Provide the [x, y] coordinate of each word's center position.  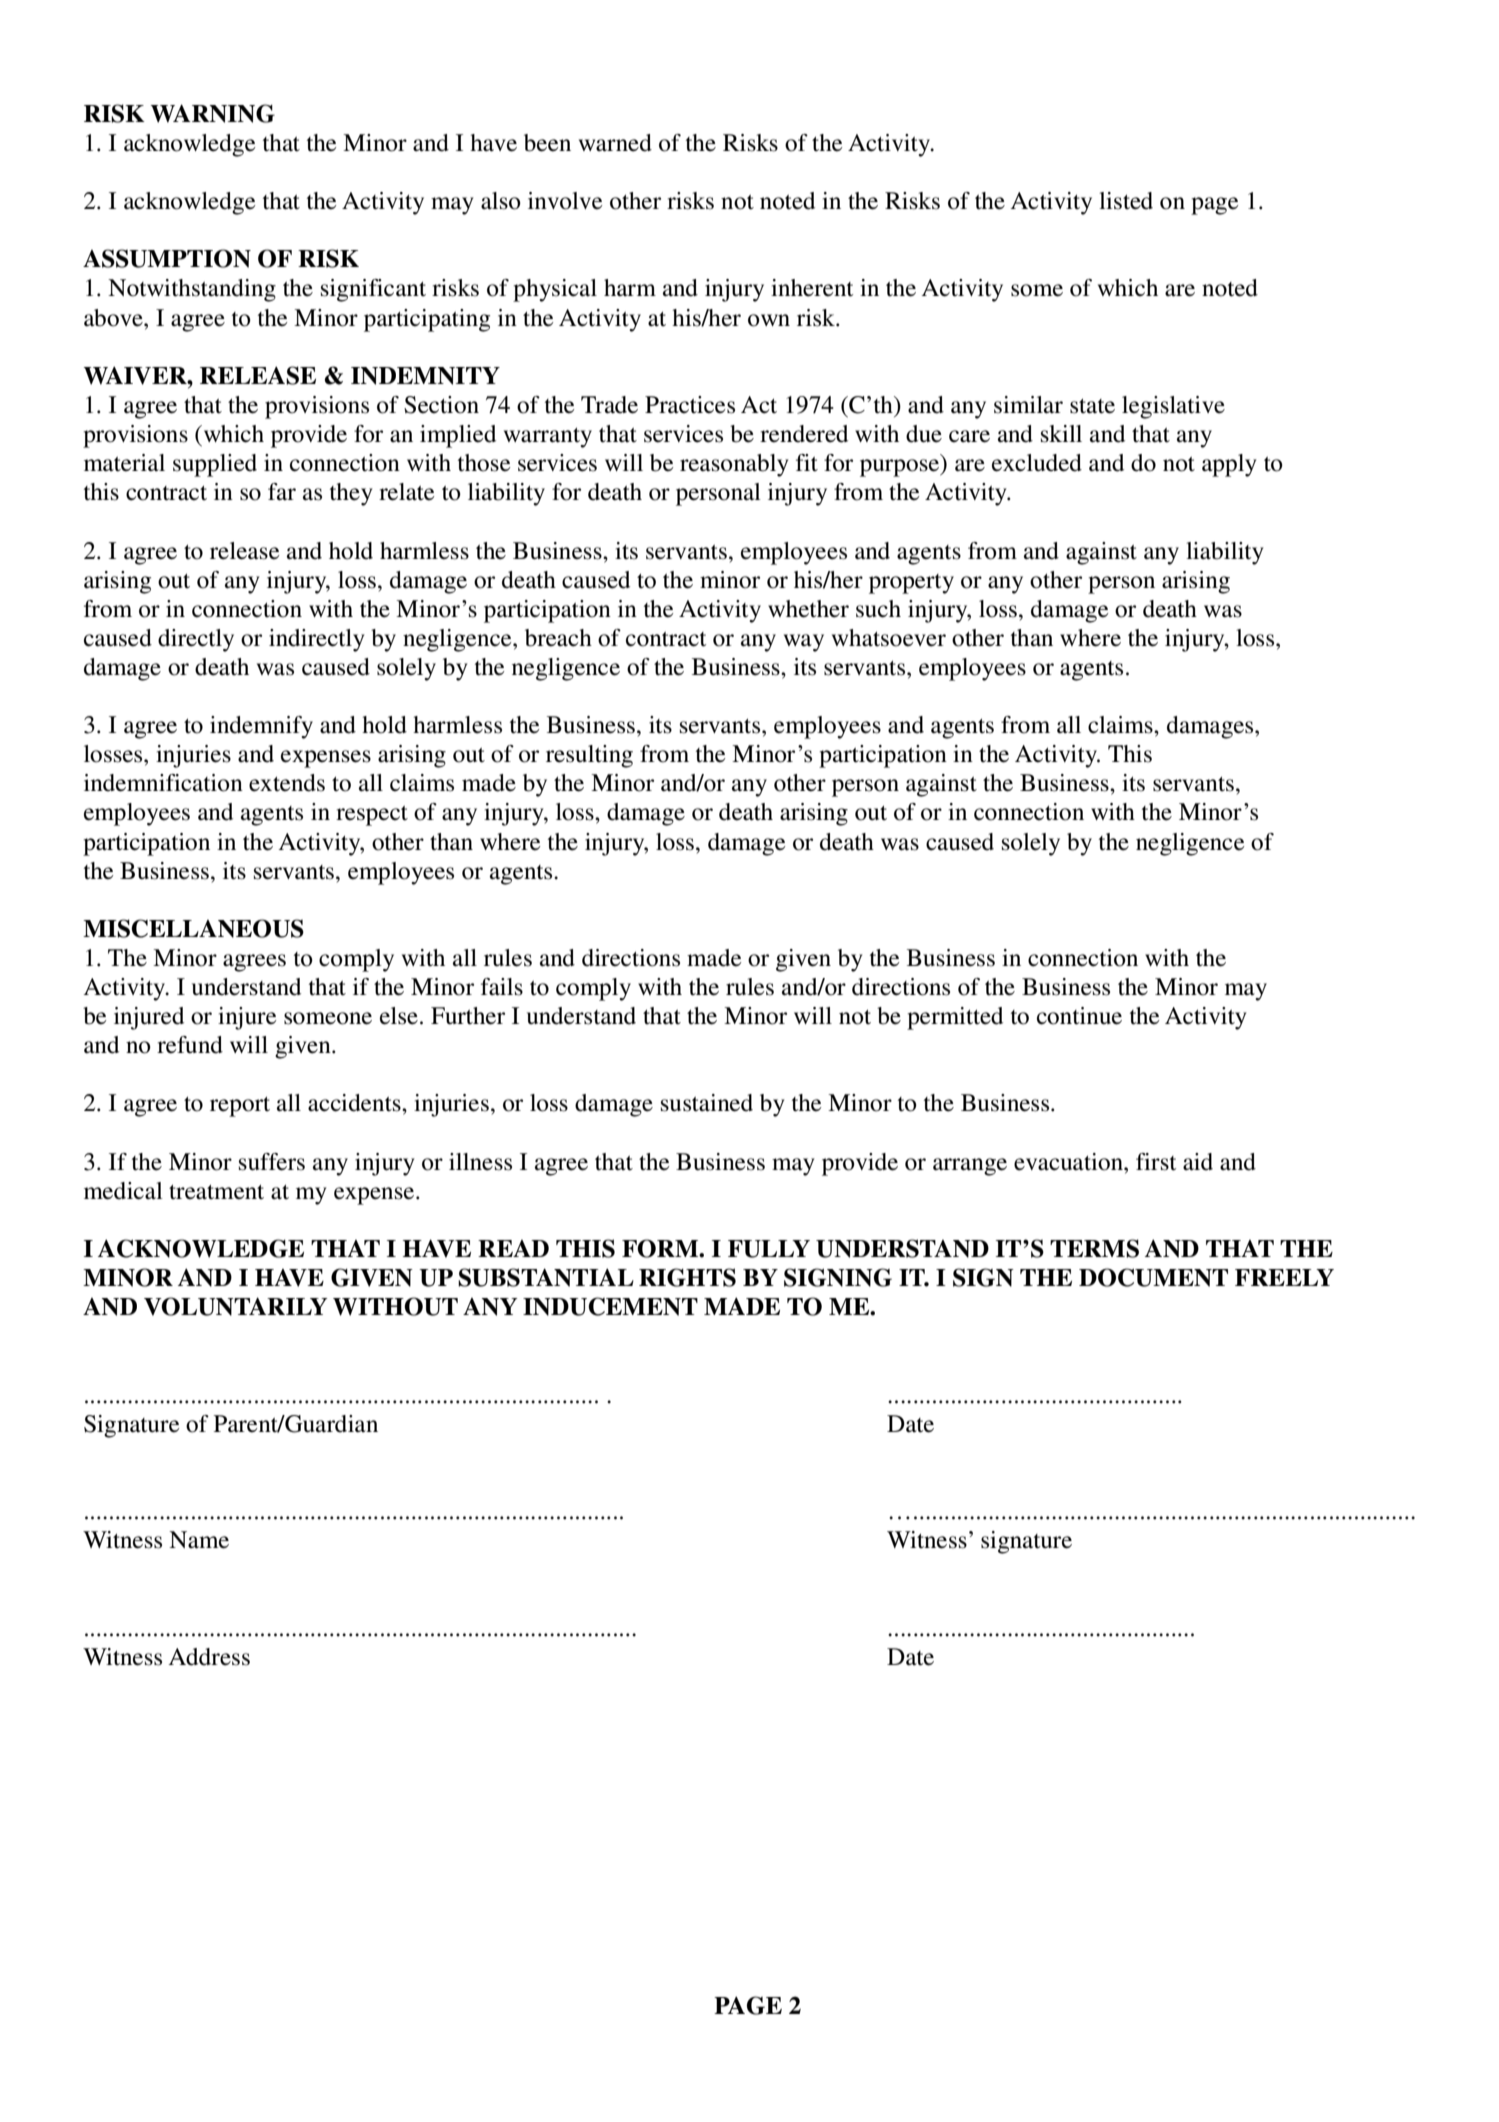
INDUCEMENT [610, 1306]
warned [615, 143]
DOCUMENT [1153, 1277]
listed [1126, 201]
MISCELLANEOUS [193, 928]
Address [209, 1657]
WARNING [213, 113]
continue [1079, 1016]
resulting [589, 756]
